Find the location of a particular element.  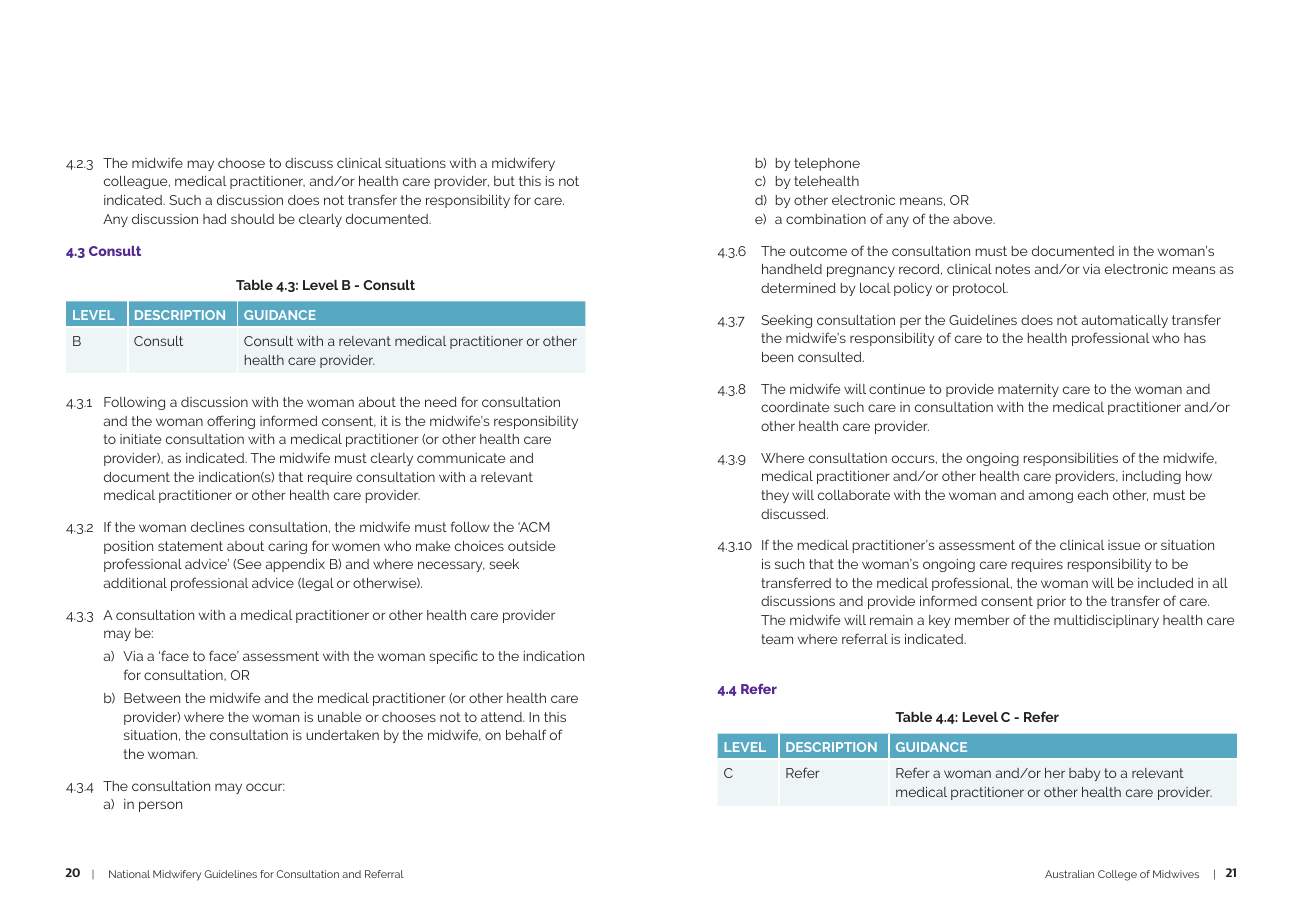

but is located at coordinates (504, 181).
